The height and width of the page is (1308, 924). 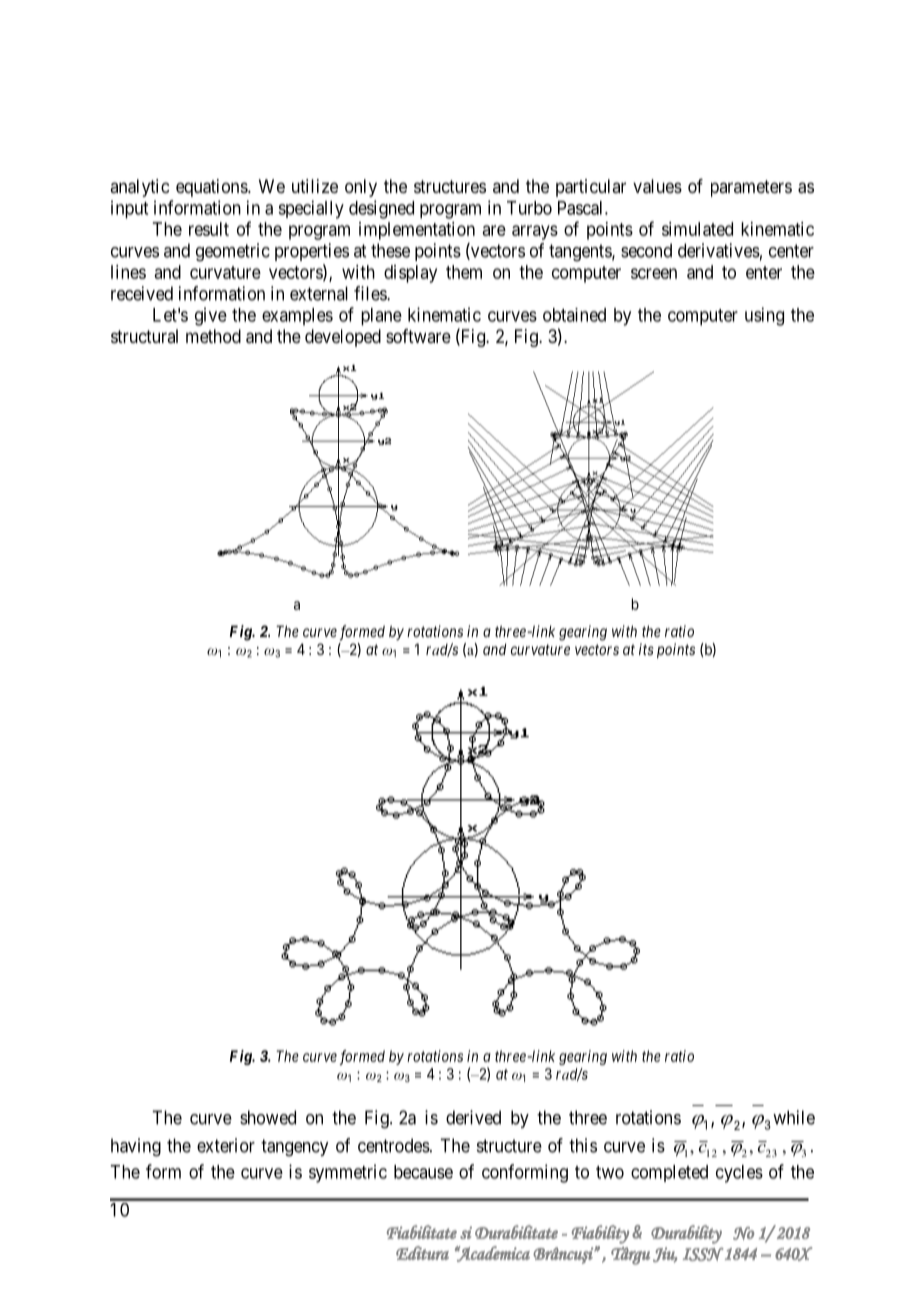 What do you see at coordinates (209, 229) in the page?
I see `result` at bounding box center [209, 229].
